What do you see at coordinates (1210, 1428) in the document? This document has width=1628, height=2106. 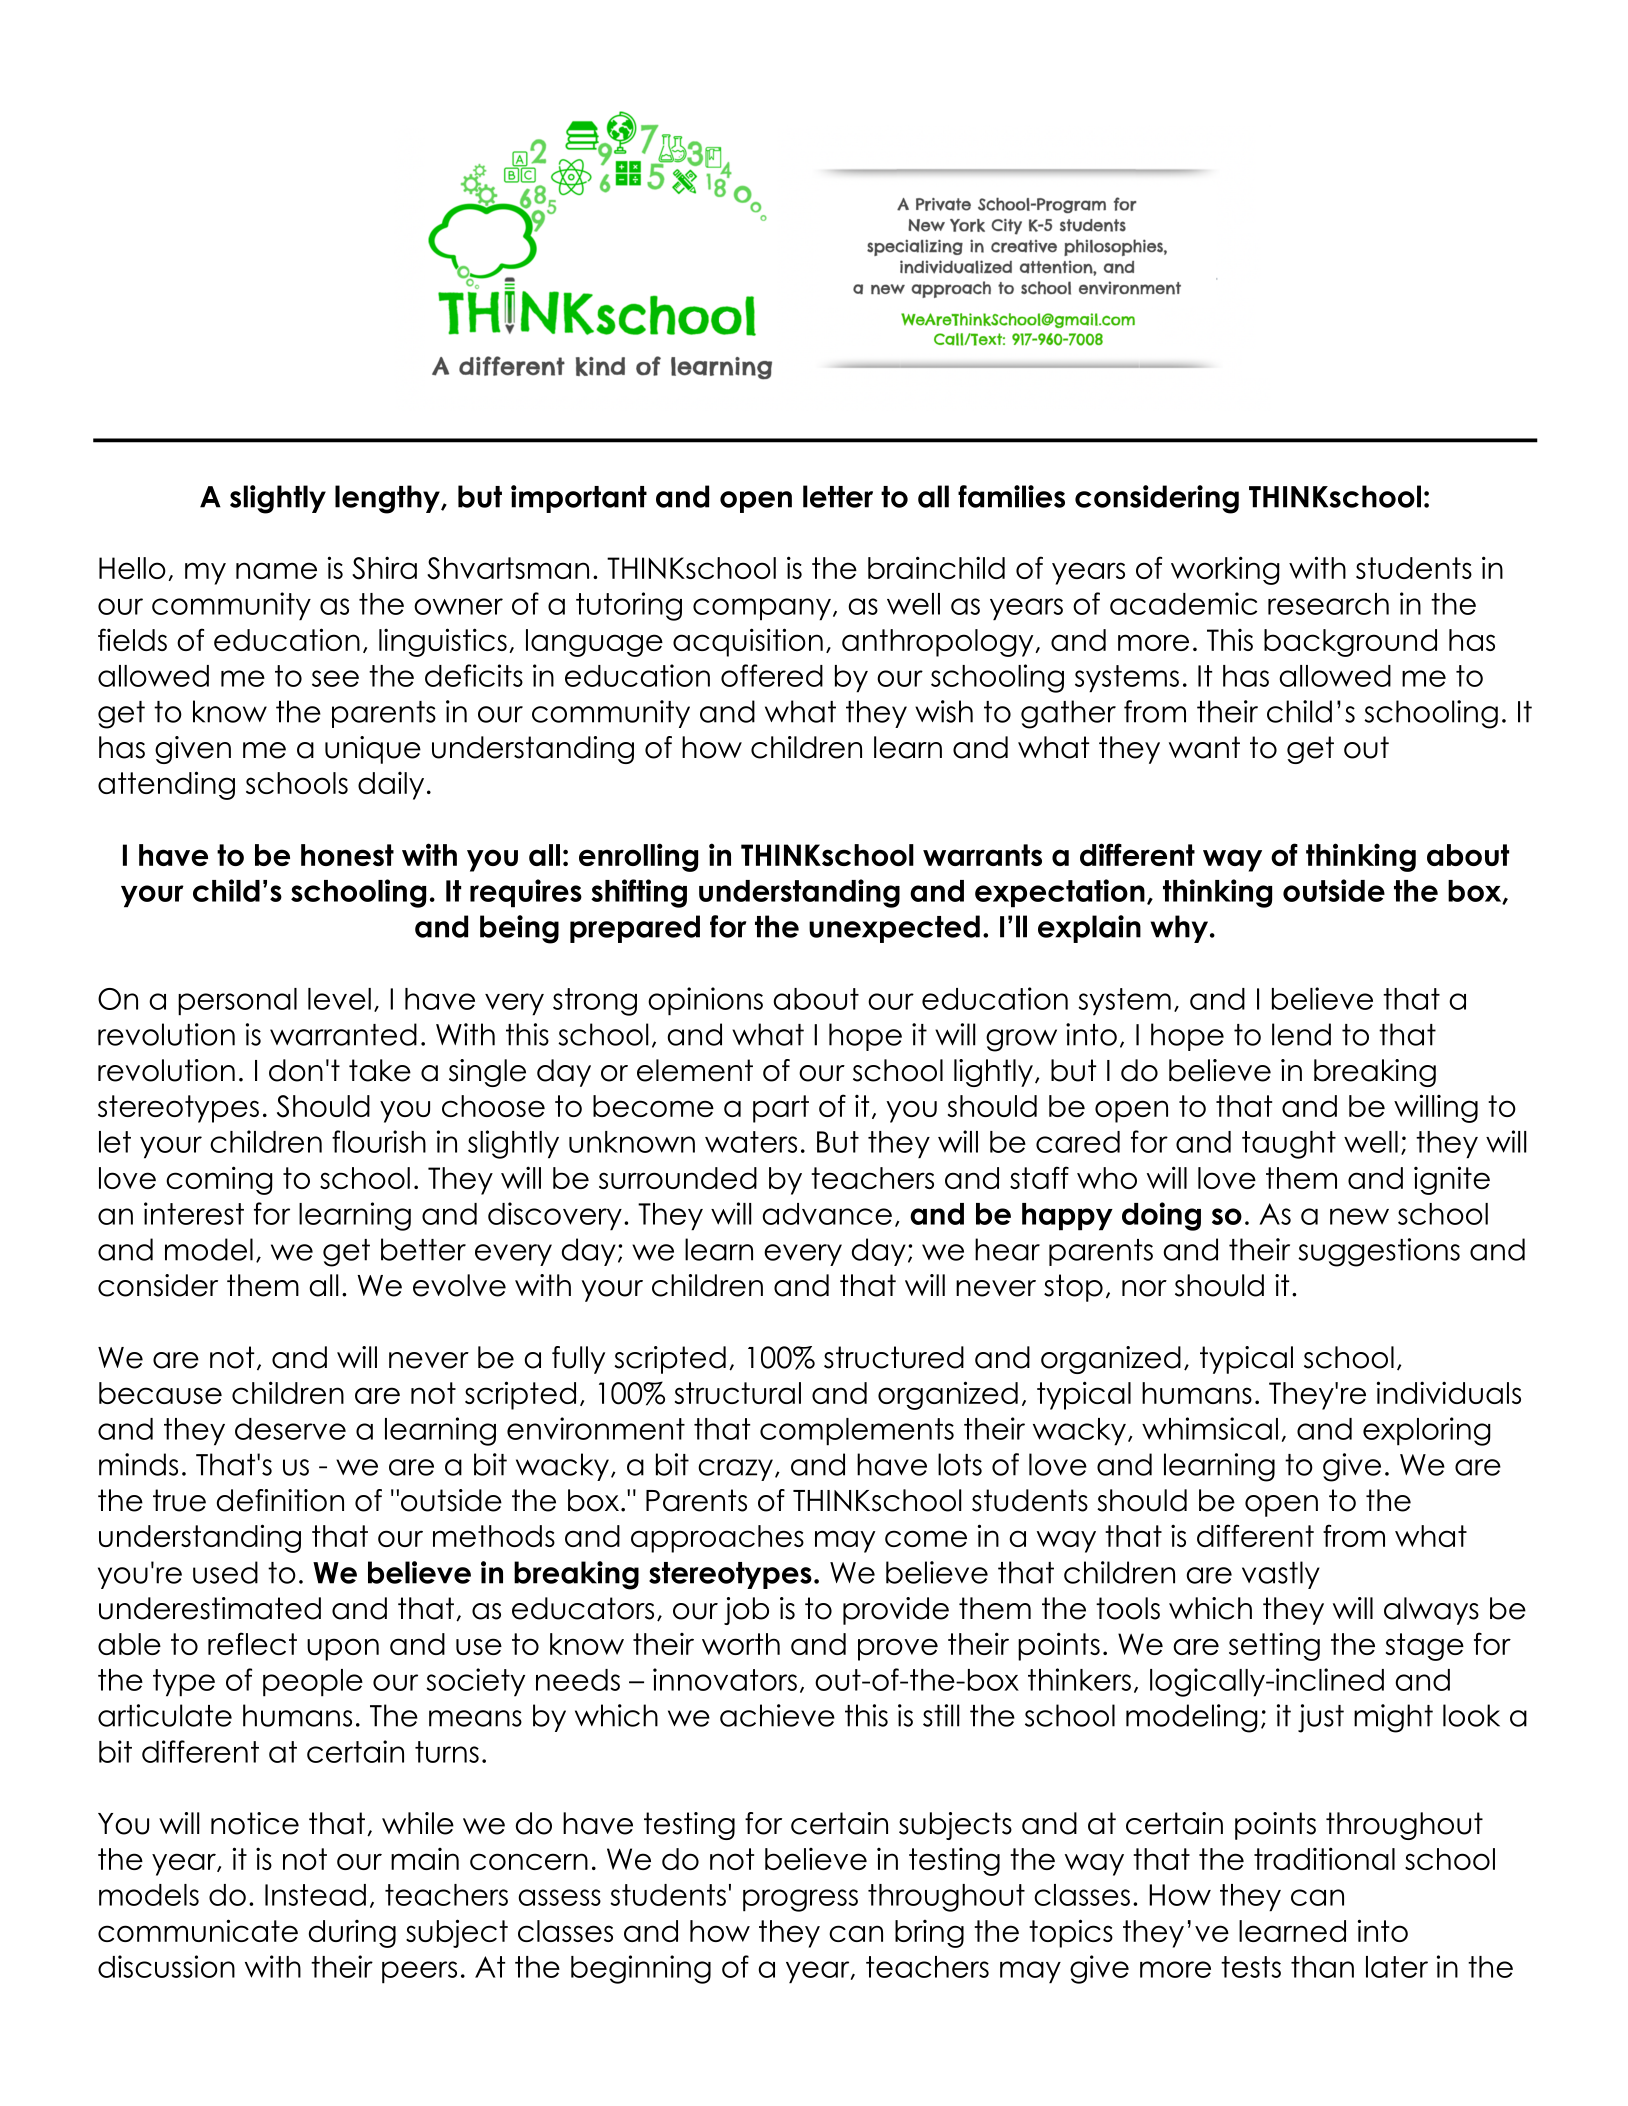 I see `whimsical` at bounding box center [1210, 1428].
